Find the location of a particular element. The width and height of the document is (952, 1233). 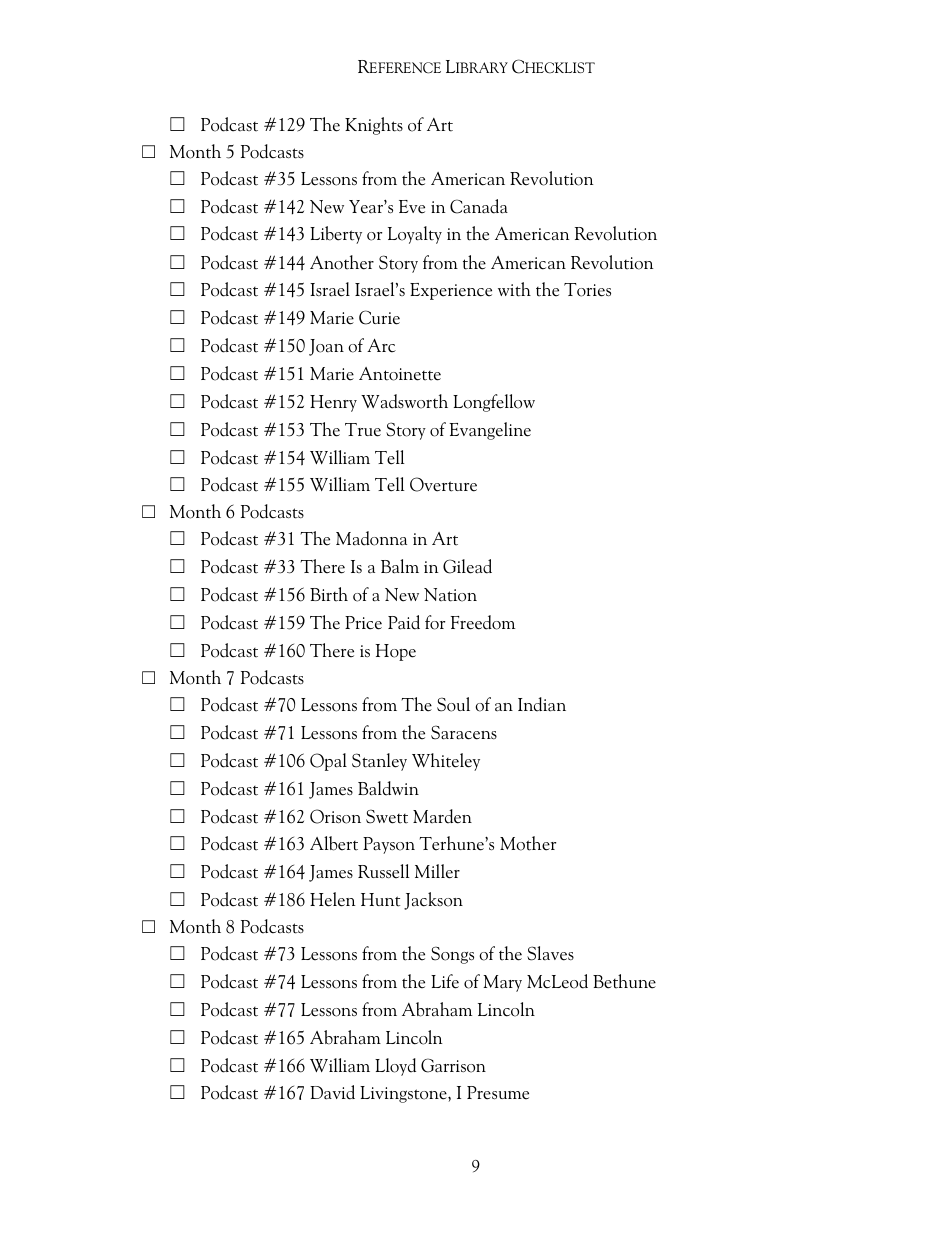

Madonna is located at coordinates (371, 538).
